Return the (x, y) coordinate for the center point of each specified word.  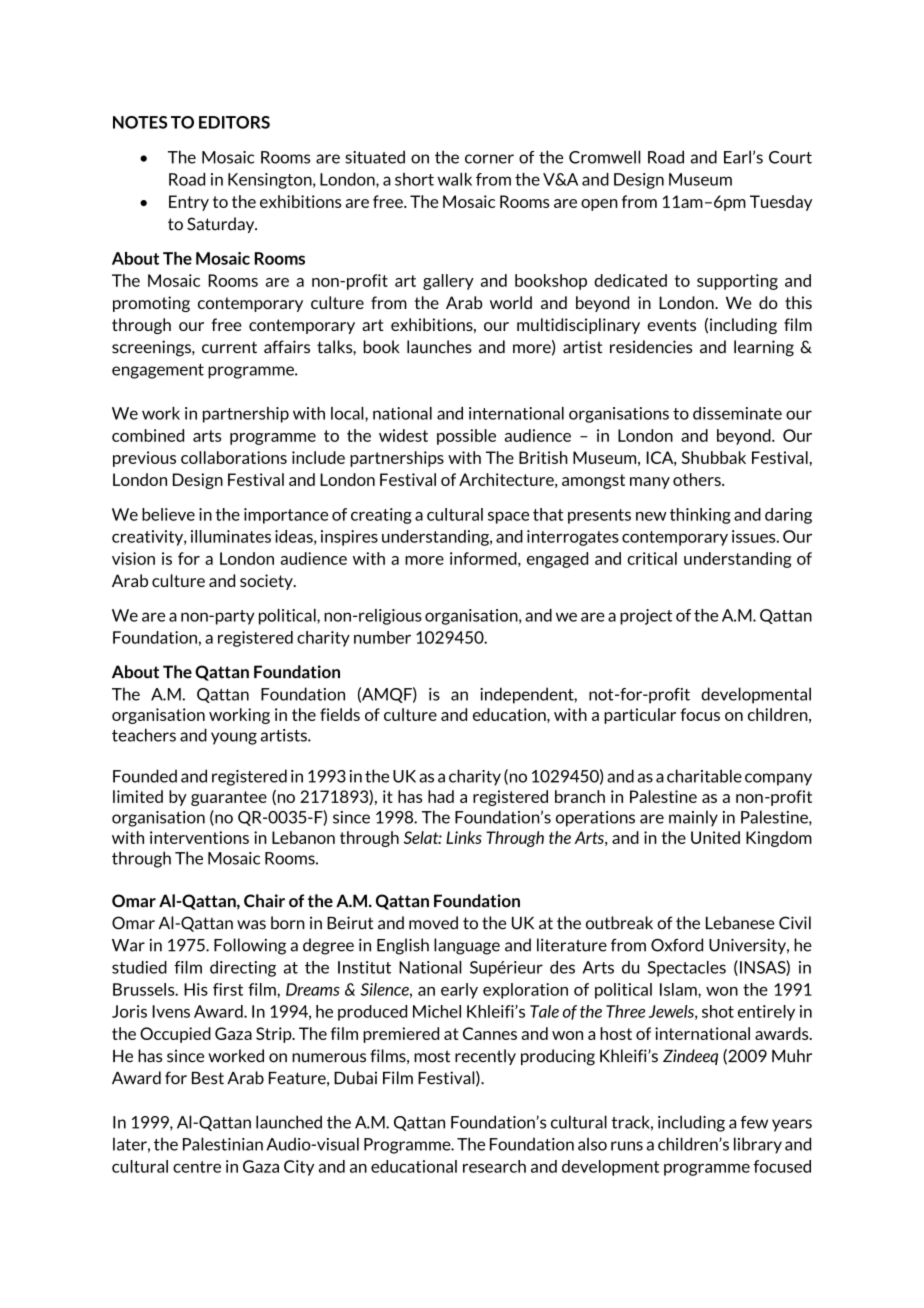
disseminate (737, 413)
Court (790, 157)
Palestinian (223, 1144)
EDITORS (234, 122)
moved (433, 923)
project (646, 617)
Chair (264, 901)
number (382, 637)
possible (466, 437)
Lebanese (740, 923)
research (494, 1166)
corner (489, 159)
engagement (158, 371)
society (267, 582)
